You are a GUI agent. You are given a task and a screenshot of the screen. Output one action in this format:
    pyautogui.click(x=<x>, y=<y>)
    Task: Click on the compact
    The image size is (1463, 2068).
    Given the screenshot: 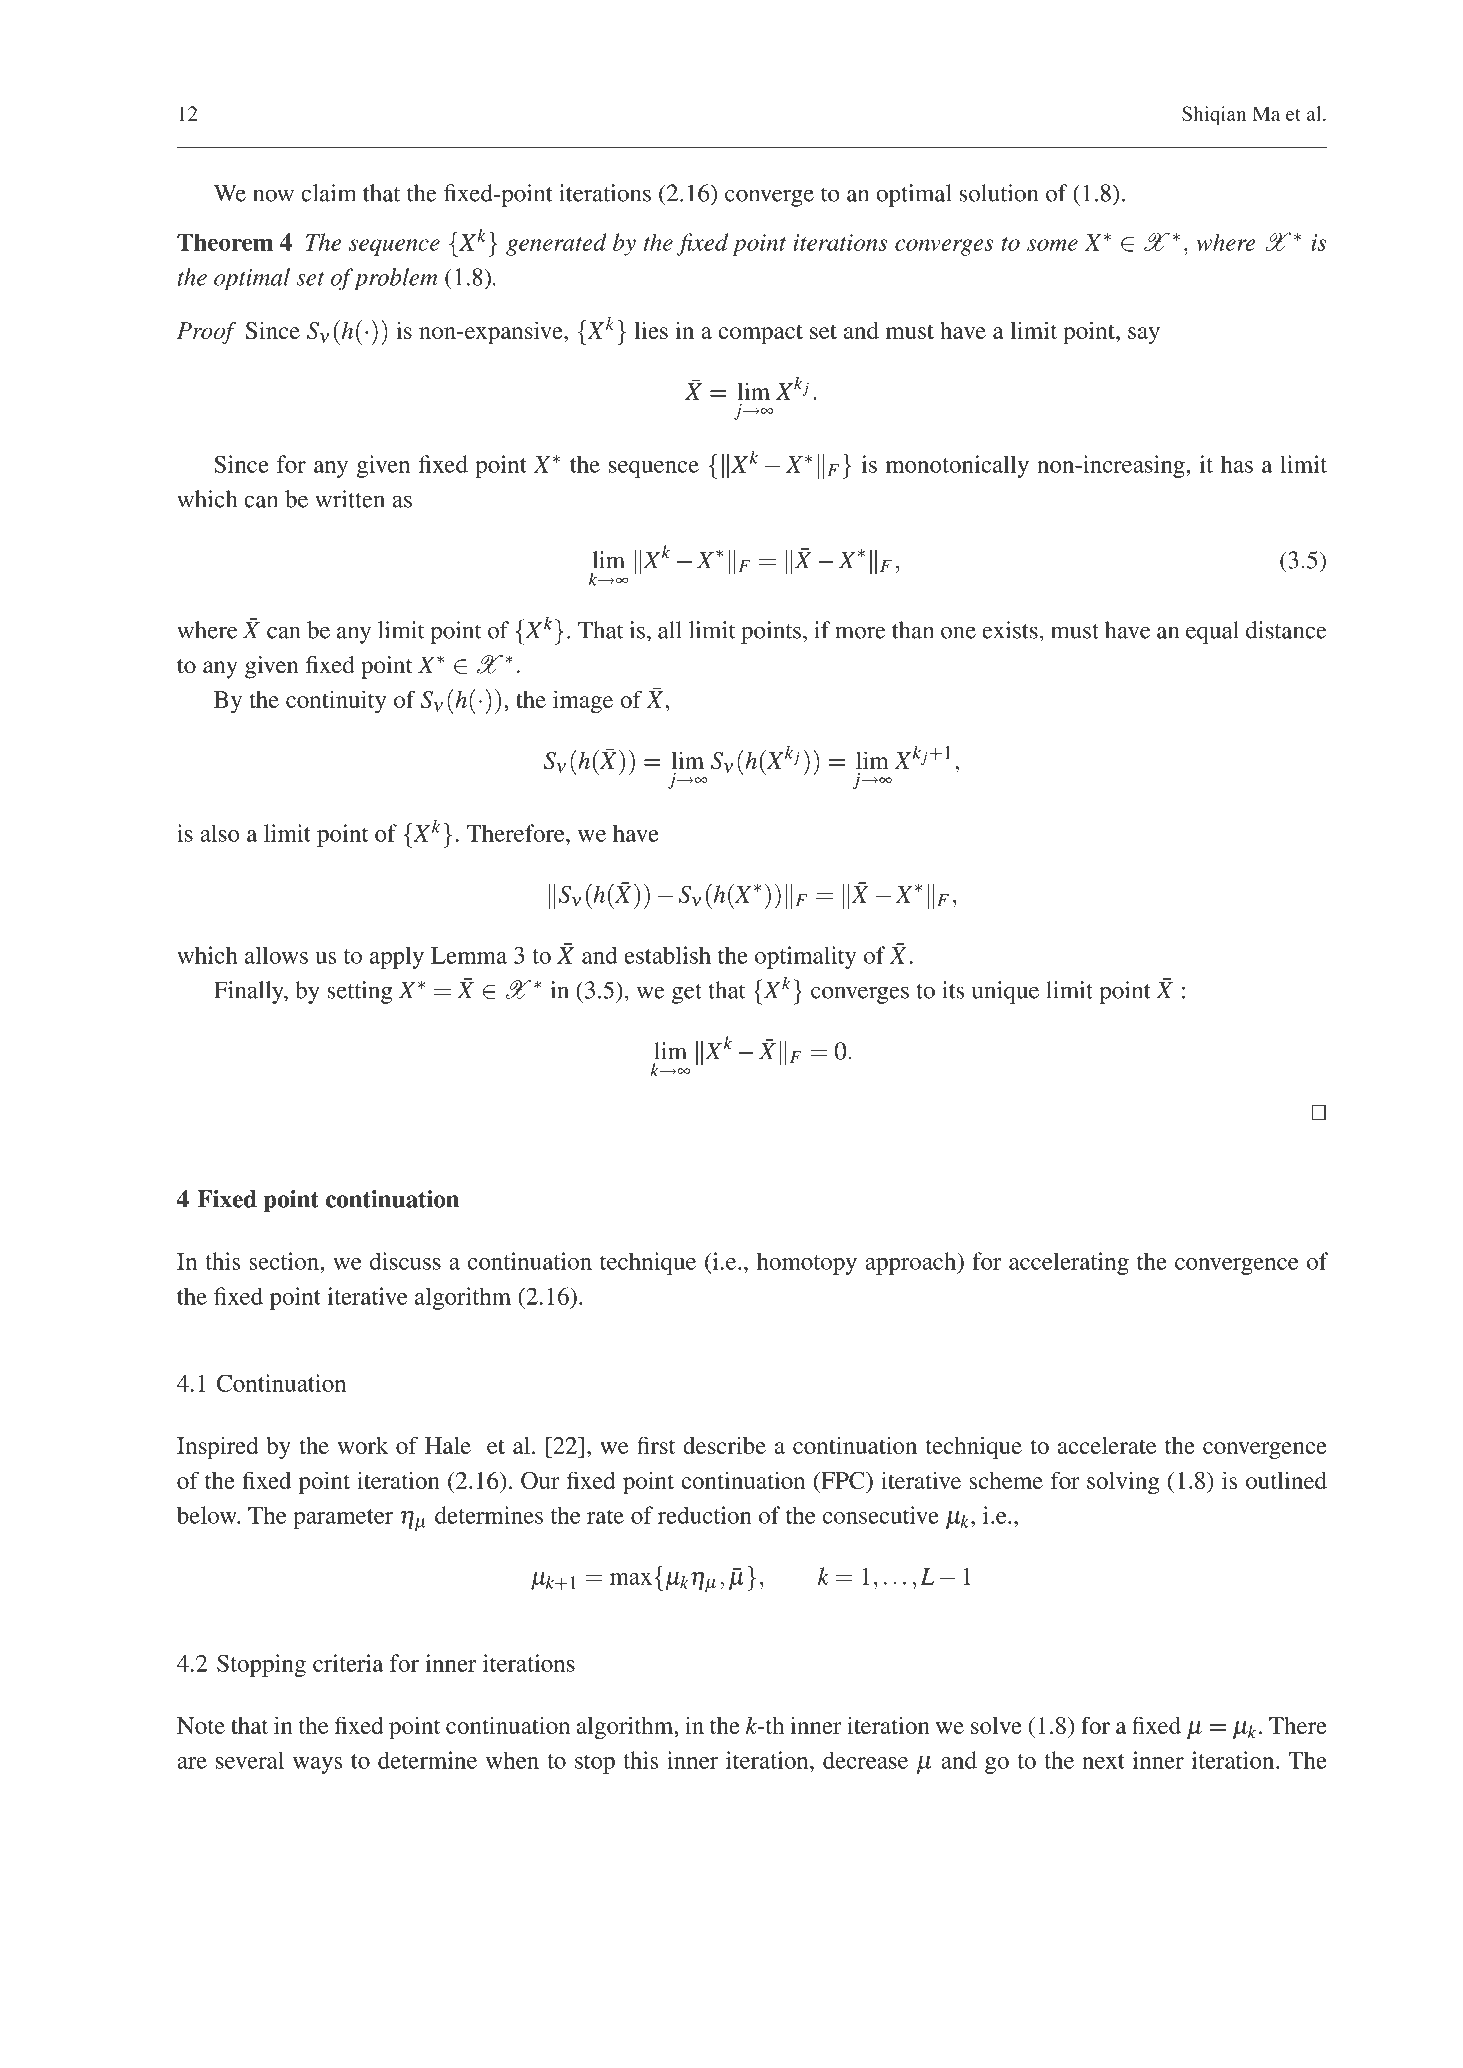 What is the action you would take?
    pyautogui.click(x=760, y=334)
